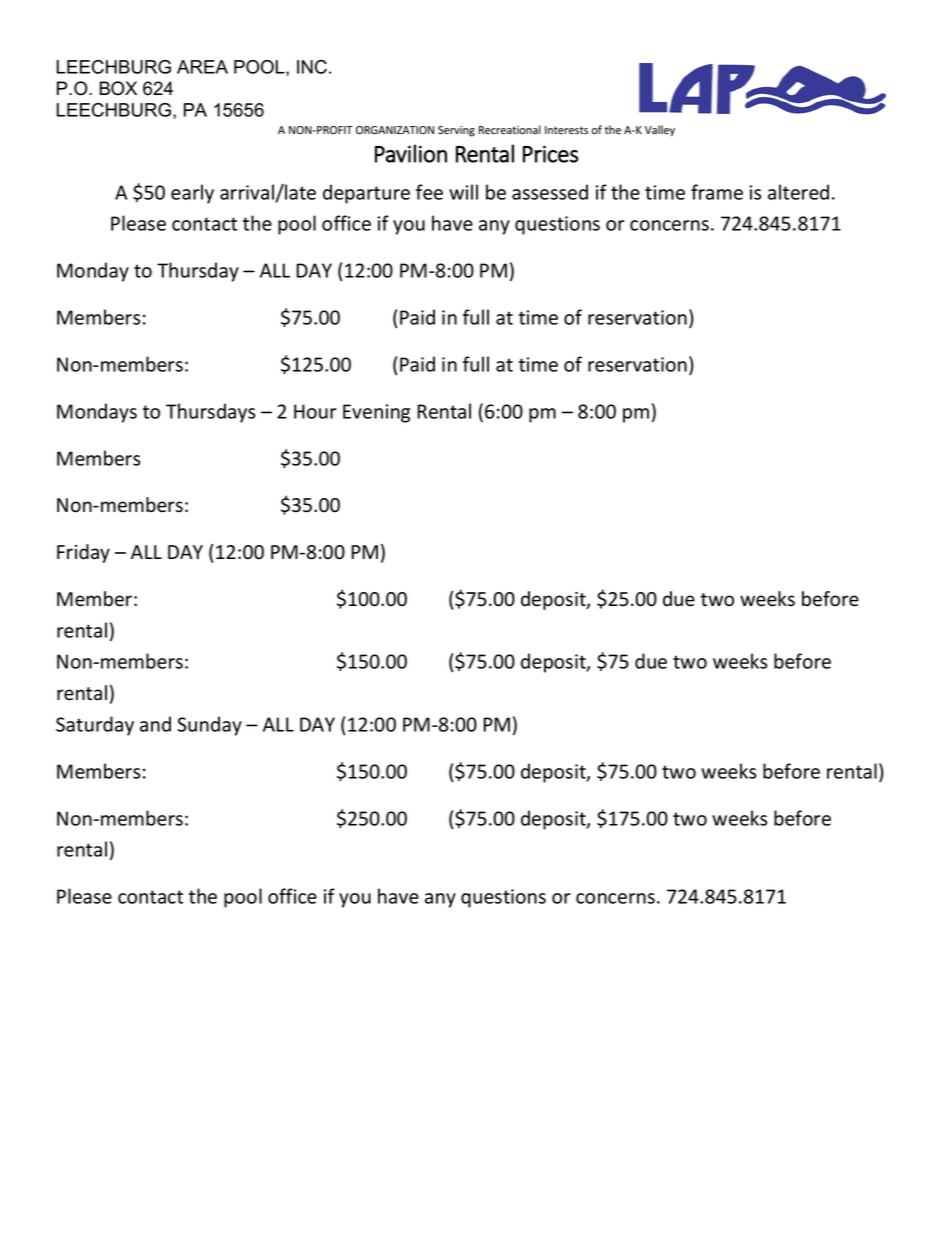  Describe the element at coordinates (366, 194) in the screenshot. I see `departure` at that location.
